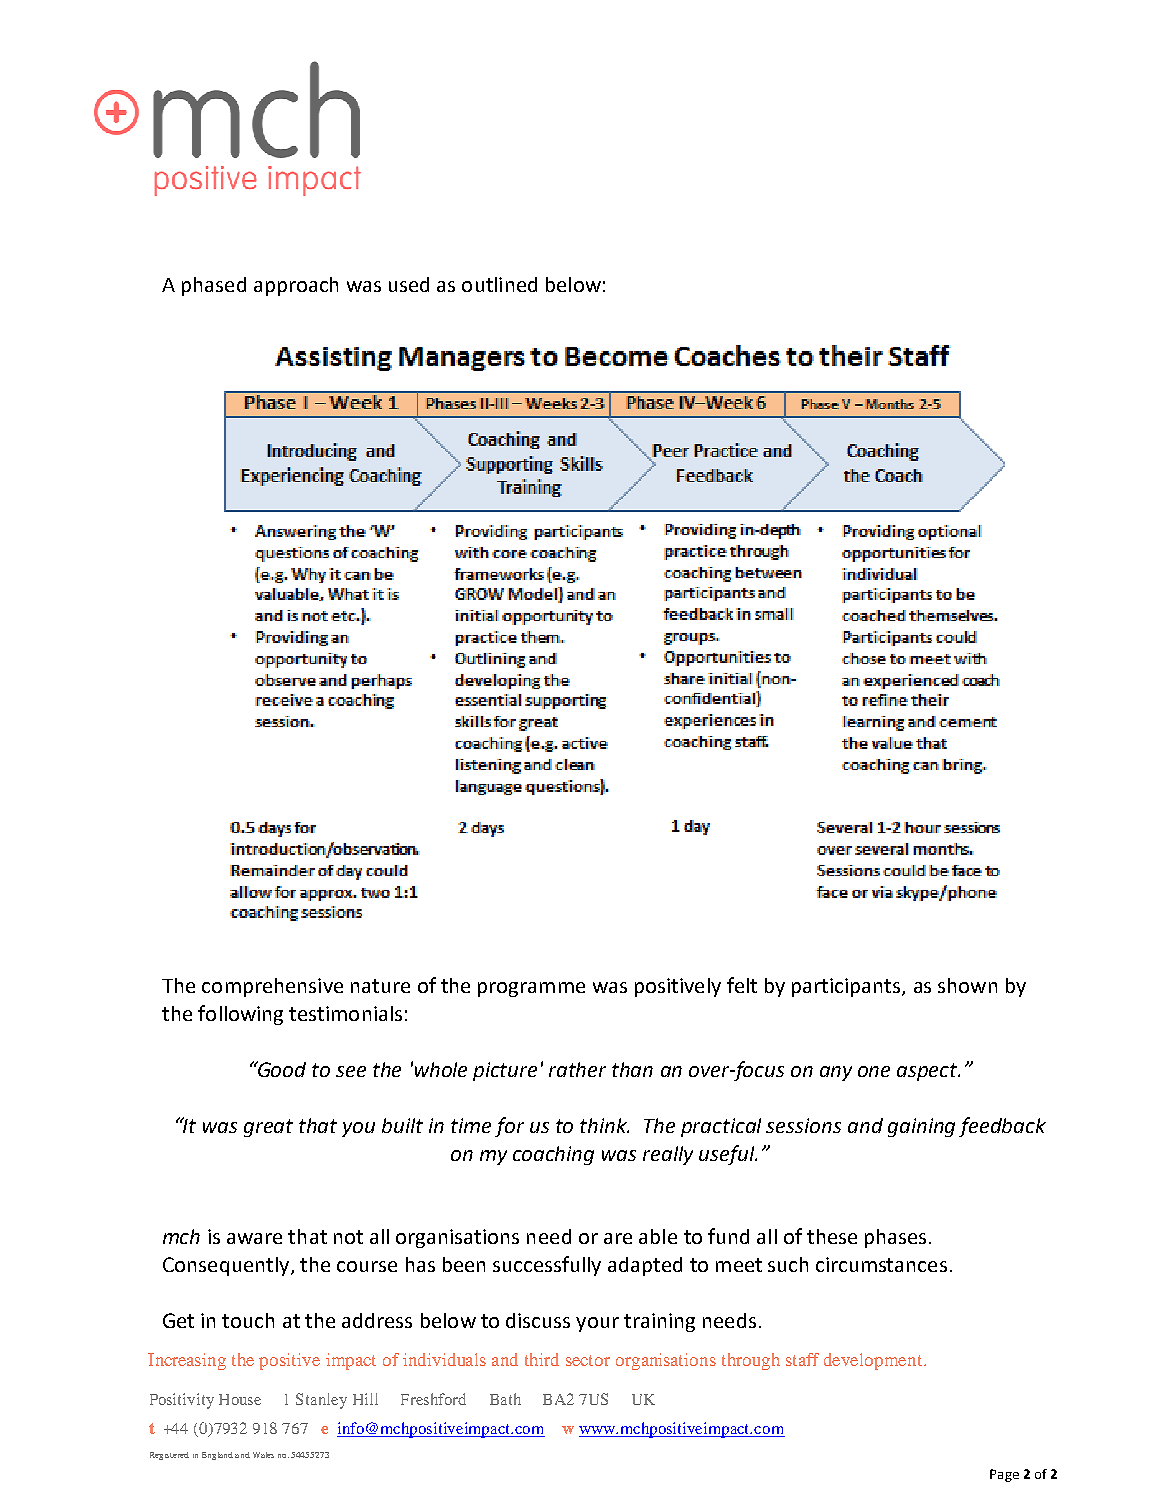 Image resolution: width=1166 pixels, height=1509 pixels. Describe the element at coordinates (272, 987) in the document. I see `comprehensive` at that location.
